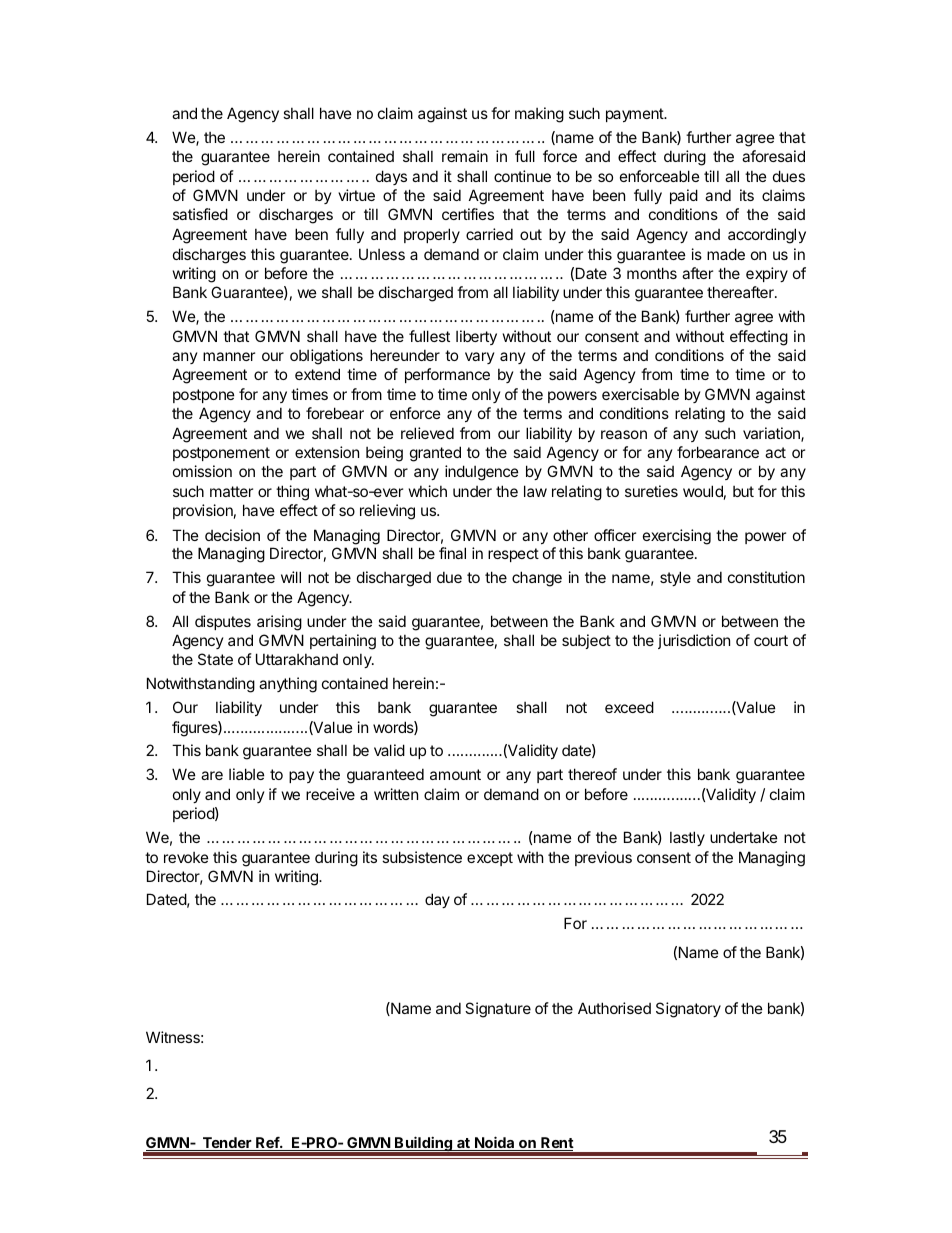 Image resolution: width=952 pixels, height=1233 pixels. Describe the element at coordinates (231, 491) in the screenshot. I see `matter` at that location.
